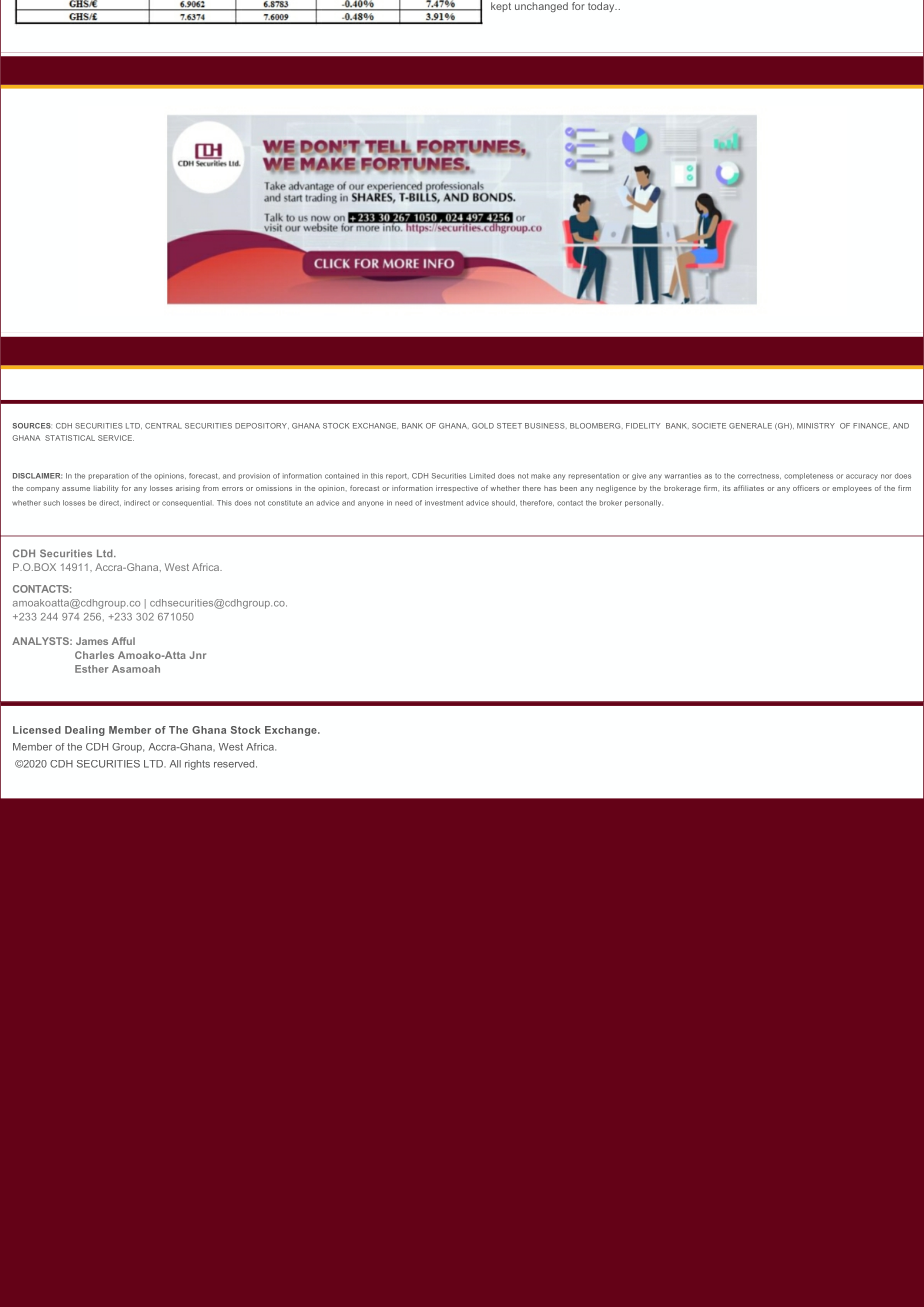  Describe the element at coordinates (816, 426) in the page. I see `MINISTRY` at that location.
